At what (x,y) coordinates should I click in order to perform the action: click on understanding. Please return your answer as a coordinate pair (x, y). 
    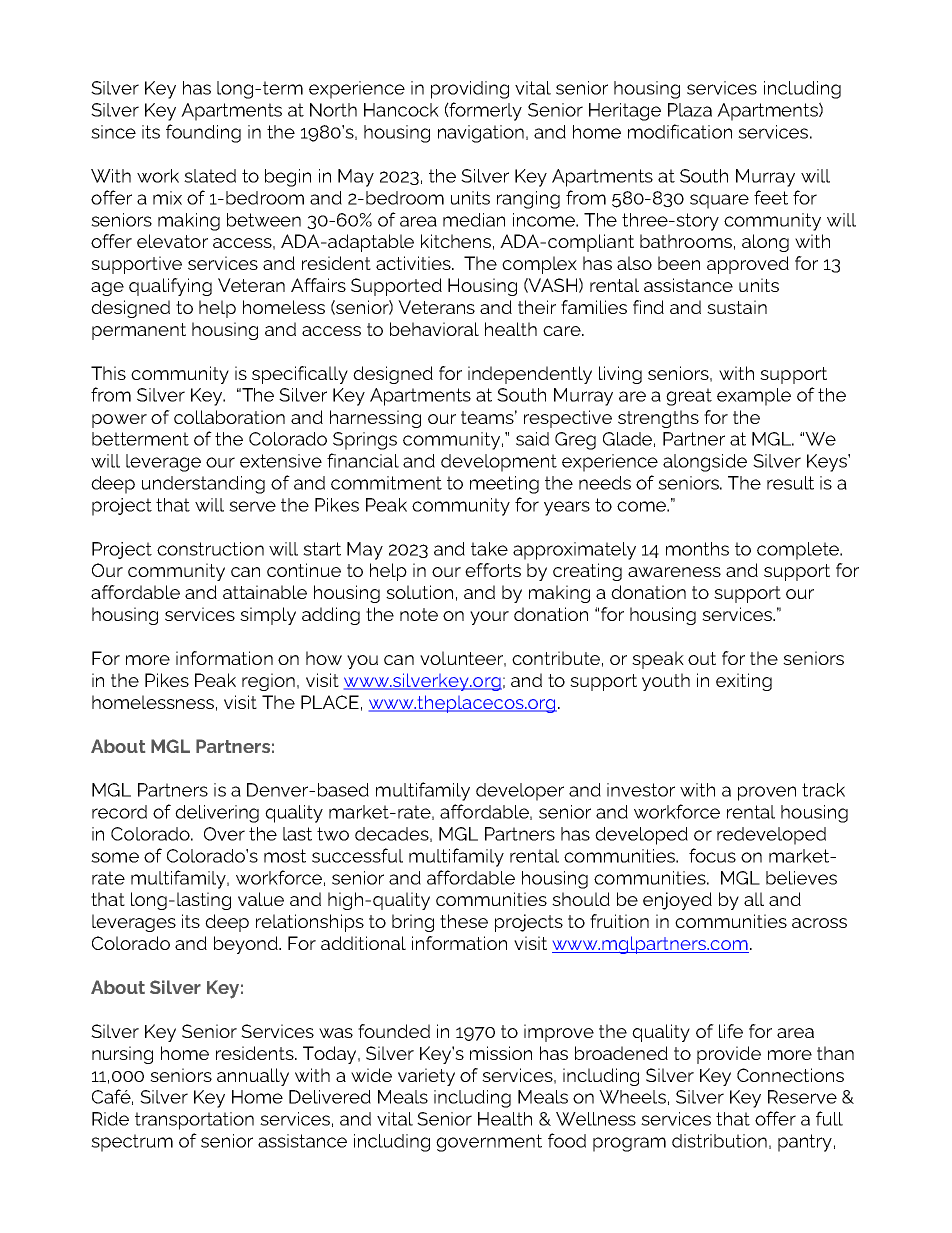
    Looking at the image, I should click on (203, 485).
